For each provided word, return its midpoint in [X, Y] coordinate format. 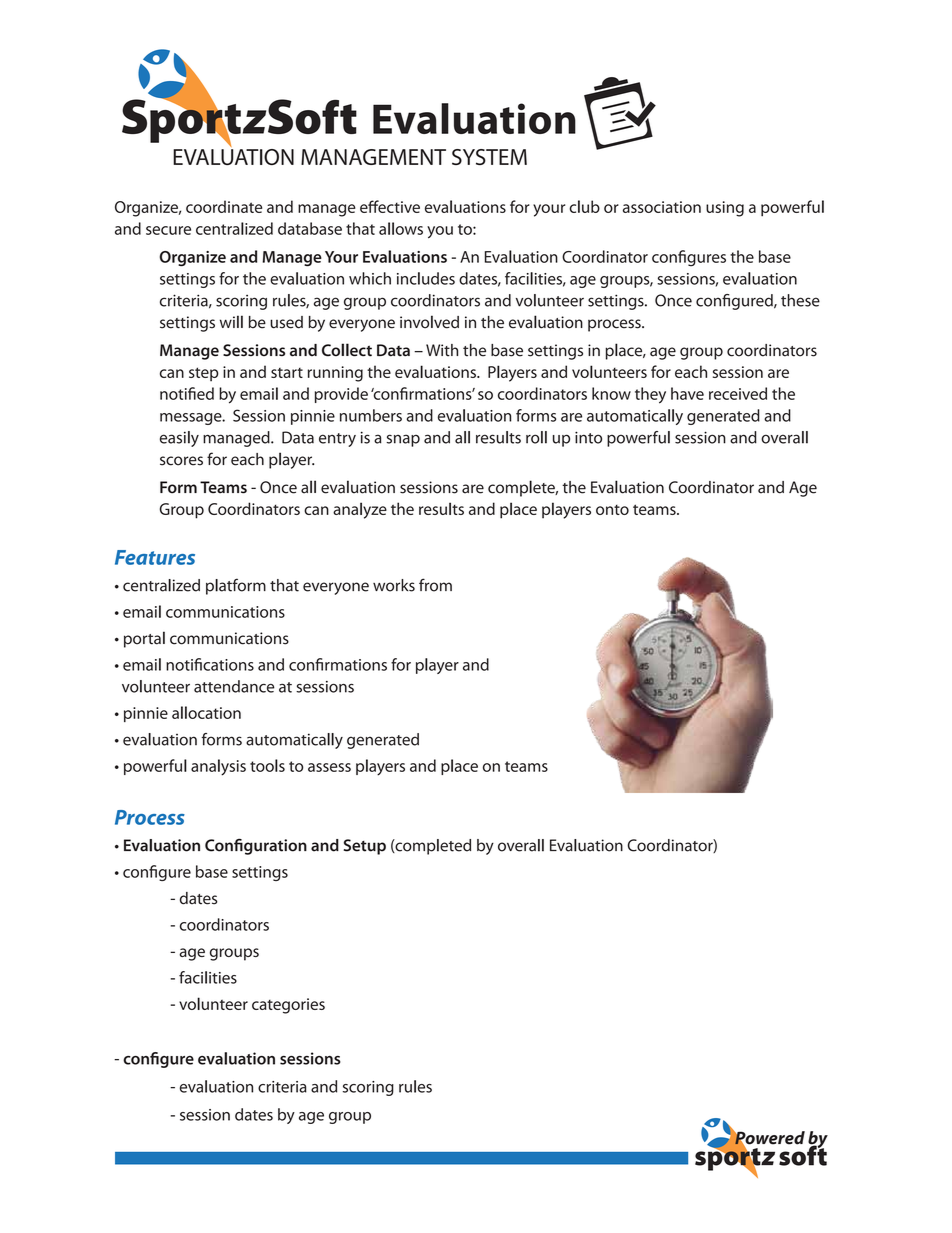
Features [155, 557]
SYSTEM [489, 157]
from [435, 585]
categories [288, 1006]
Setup [365, 847]
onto [612, 510]
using [725, 209]
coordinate [224, 206]
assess [329, 767]
